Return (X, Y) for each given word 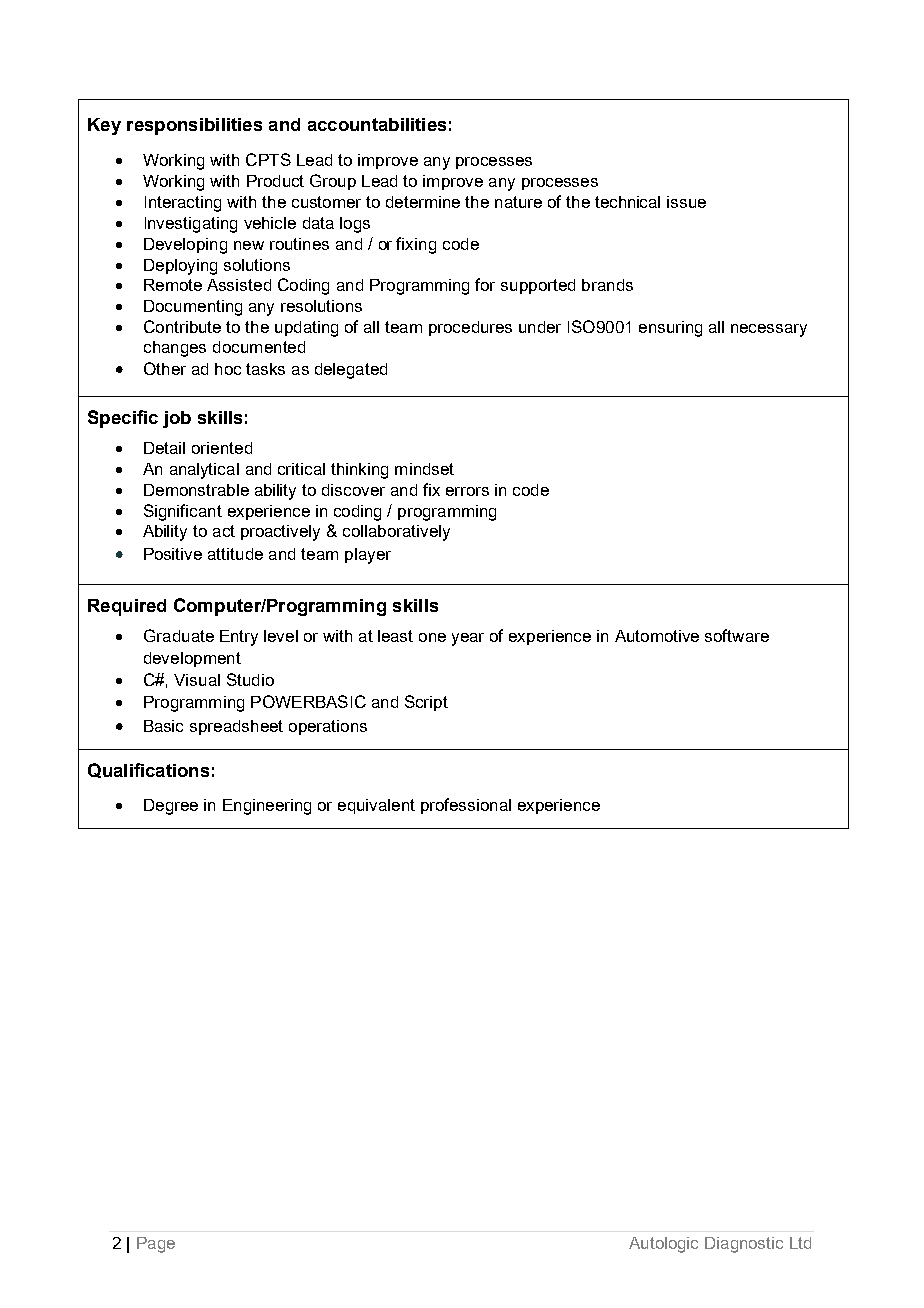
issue (686, 202)
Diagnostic (744, 1245)
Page (156, 1245)
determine (423, 202)
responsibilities (194, 126)
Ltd (800, 1243)
